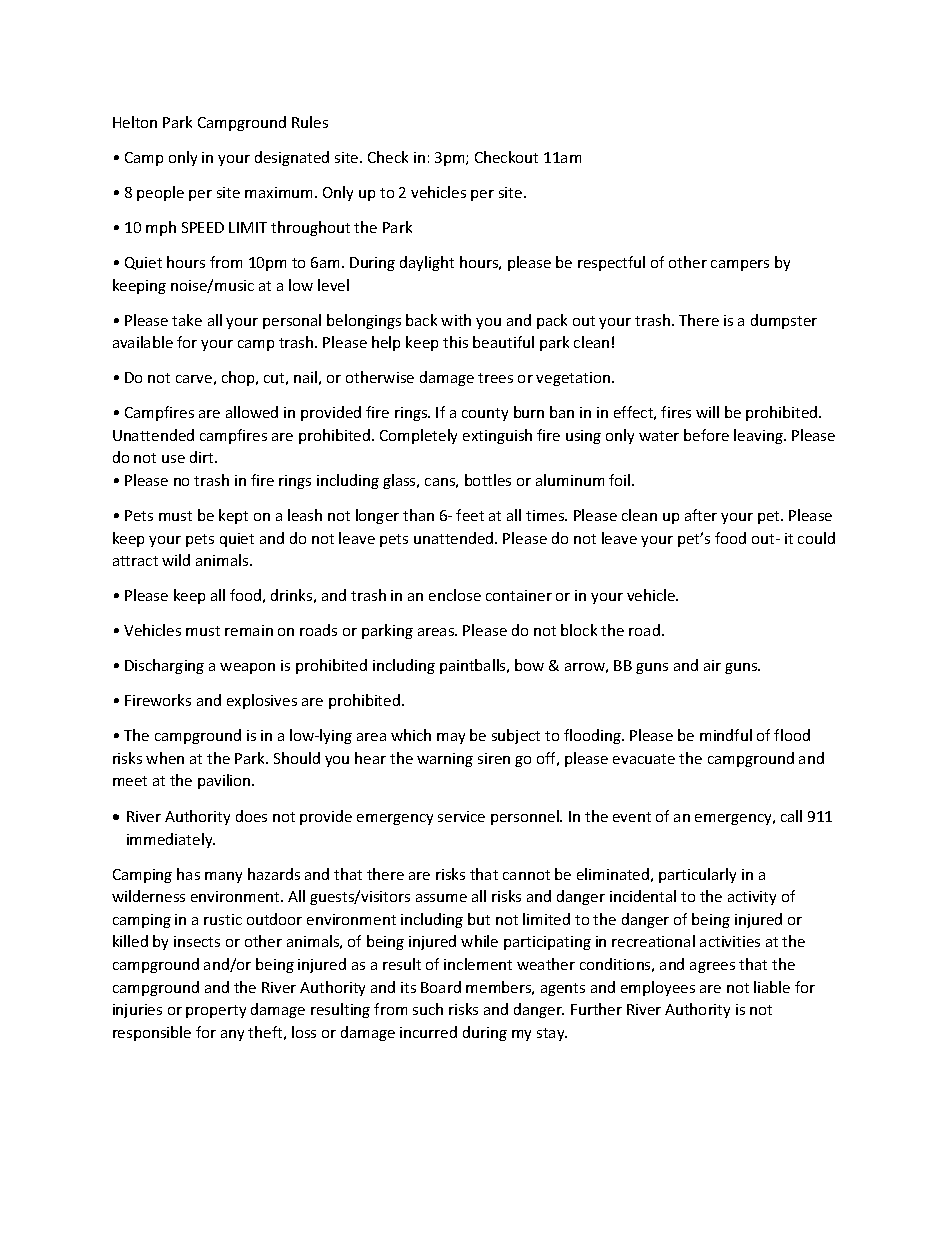  What do you see at coordinates (292, 158) in the screenshot?
I see `designated` at bounding box center [292, 158].
